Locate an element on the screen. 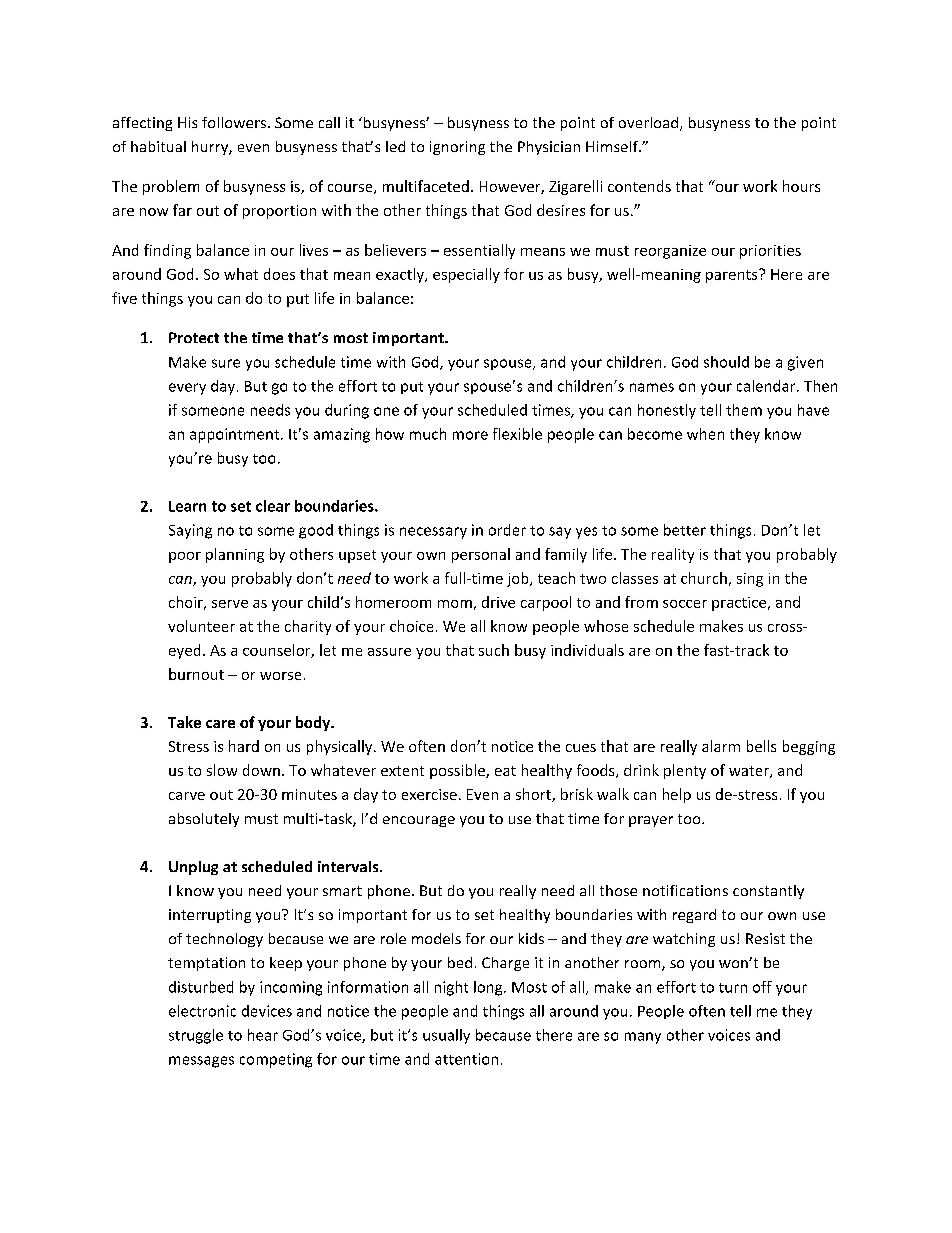  usually is located at coordinates (446, 1036).
